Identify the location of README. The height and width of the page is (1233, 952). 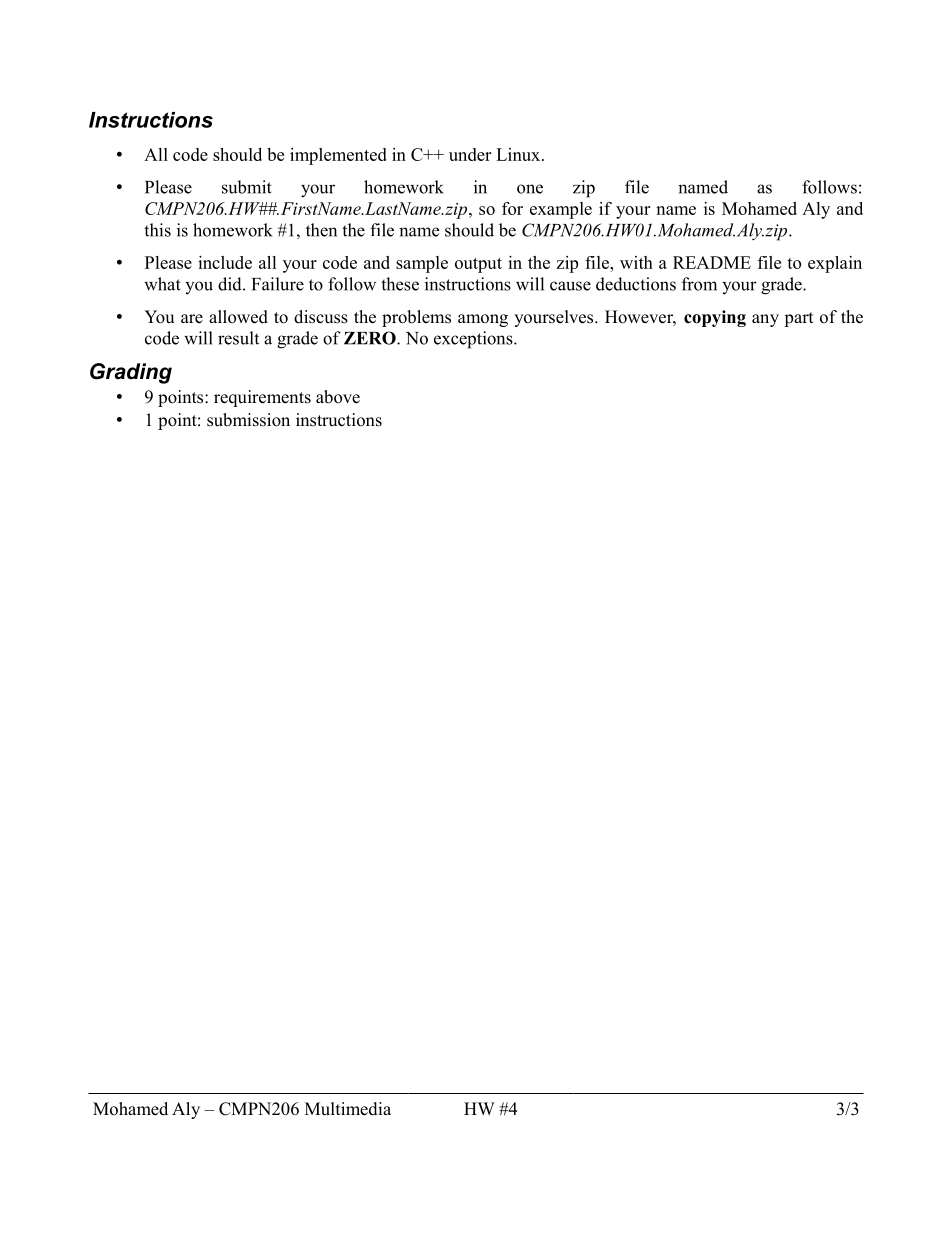
(712, 262).
